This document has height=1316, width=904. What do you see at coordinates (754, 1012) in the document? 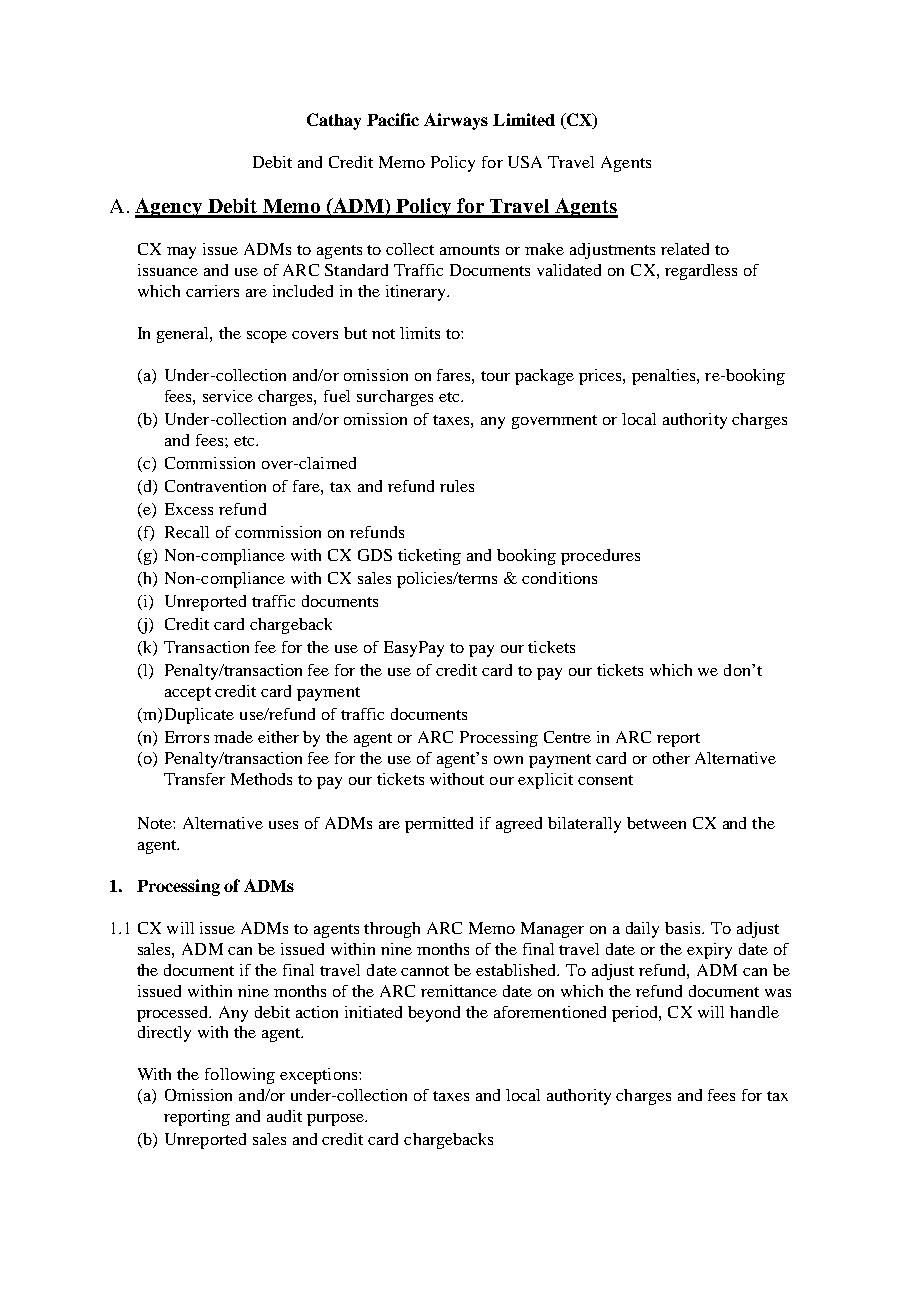
I see `handle` at bounding box center [754, 1012].
